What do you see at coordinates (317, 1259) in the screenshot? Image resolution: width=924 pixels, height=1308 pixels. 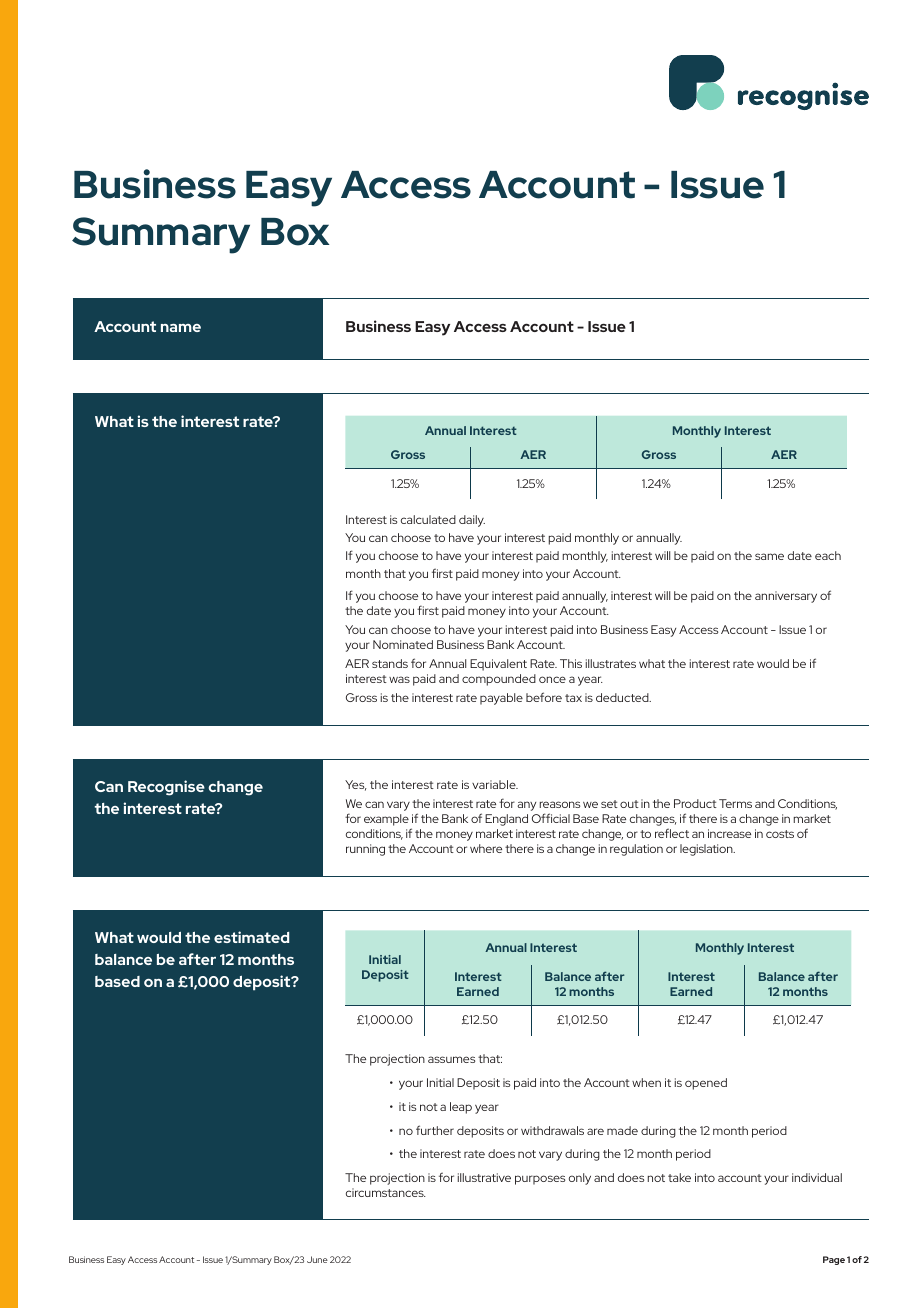 I see `June` at bounding box center [317, 1259].
